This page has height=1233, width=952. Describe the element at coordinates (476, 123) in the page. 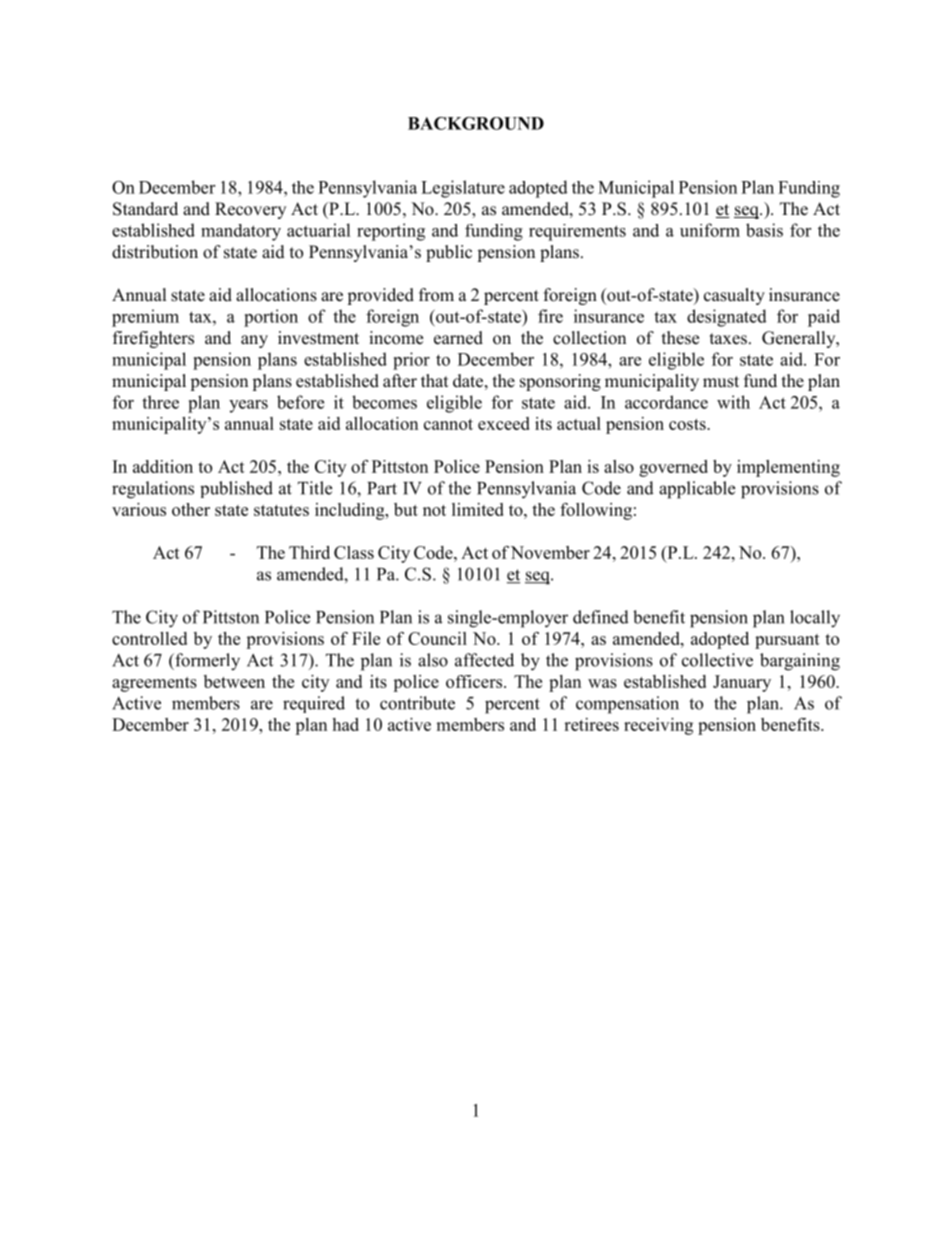

I see `BACKGROUND` at that location.
